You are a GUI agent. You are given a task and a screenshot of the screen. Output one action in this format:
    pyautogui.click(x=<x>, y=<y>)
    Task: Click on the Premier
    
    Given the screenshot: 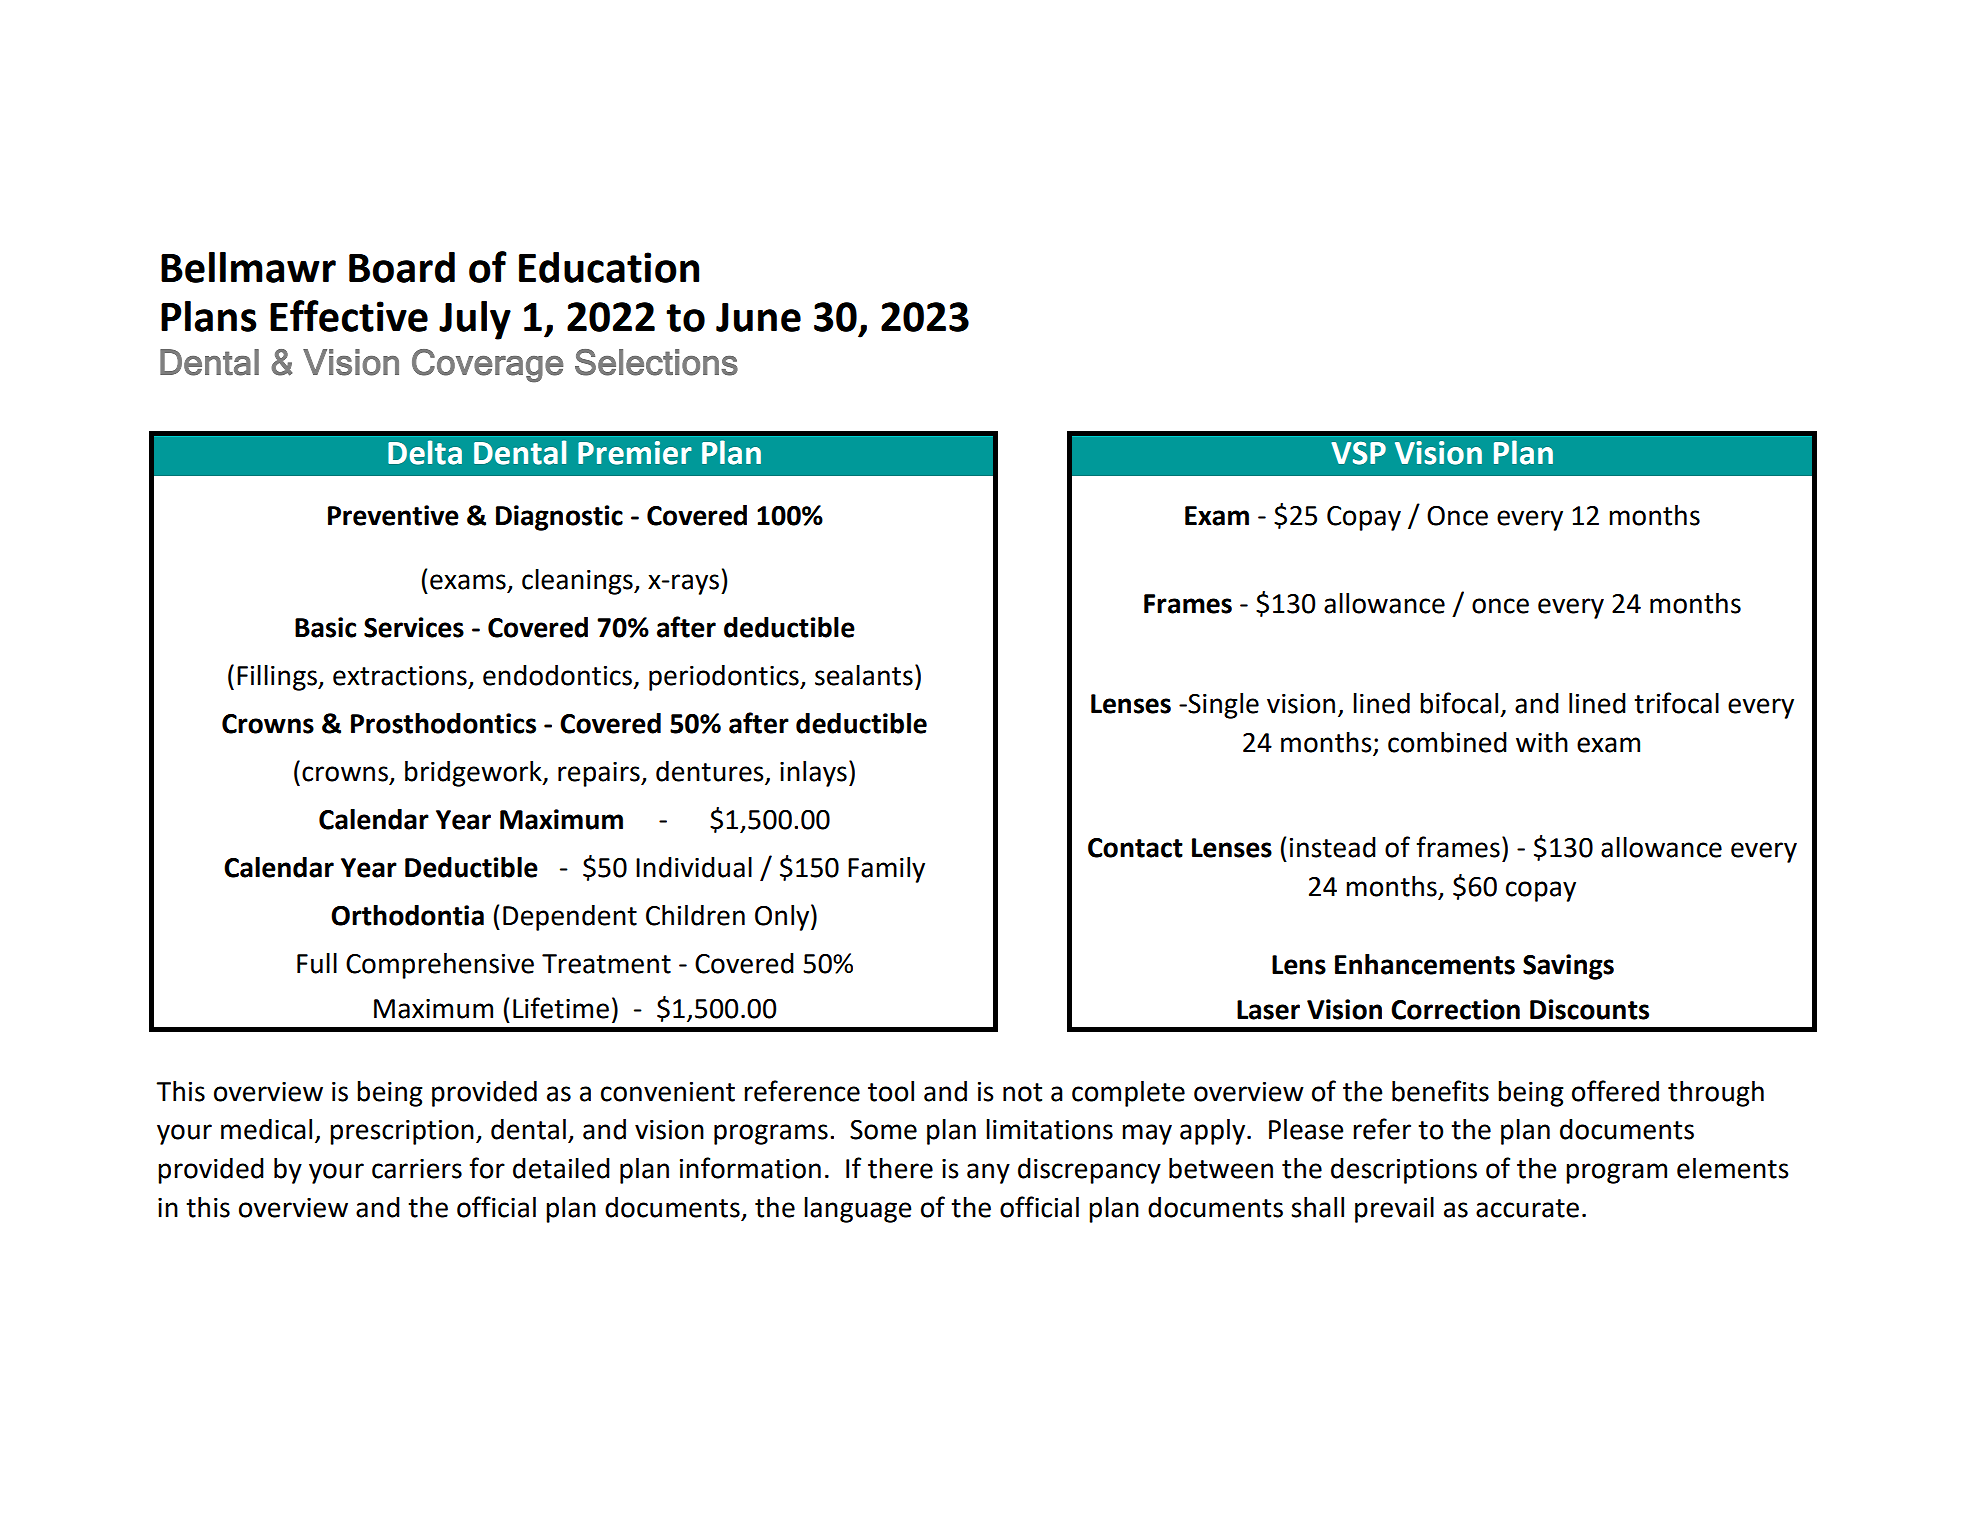 What is the action you would take?
    pyautogui.click(x=635, y=453)
